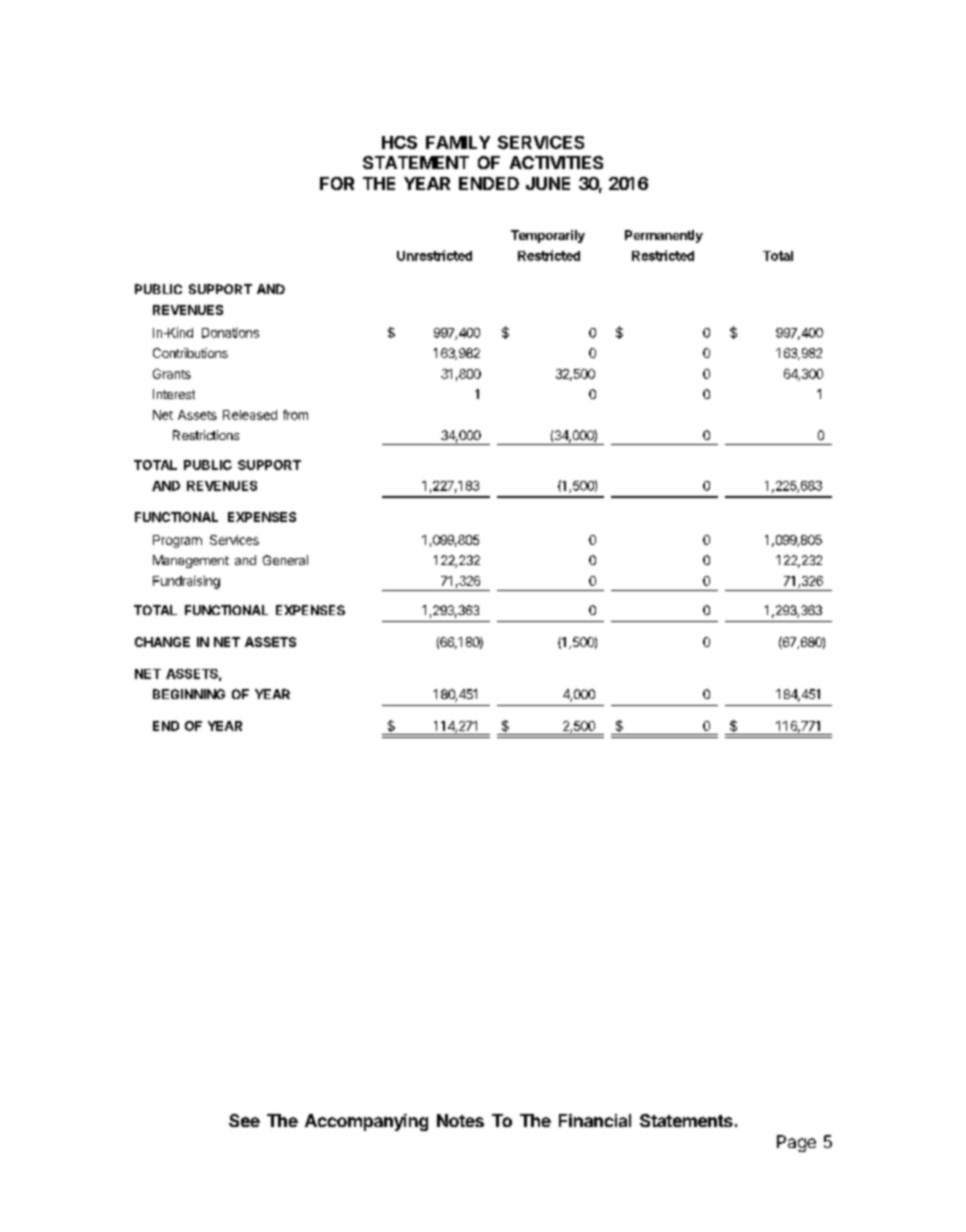  Describe the element at coordinates (337, 183) in the document. I see `FOR` at that location.
